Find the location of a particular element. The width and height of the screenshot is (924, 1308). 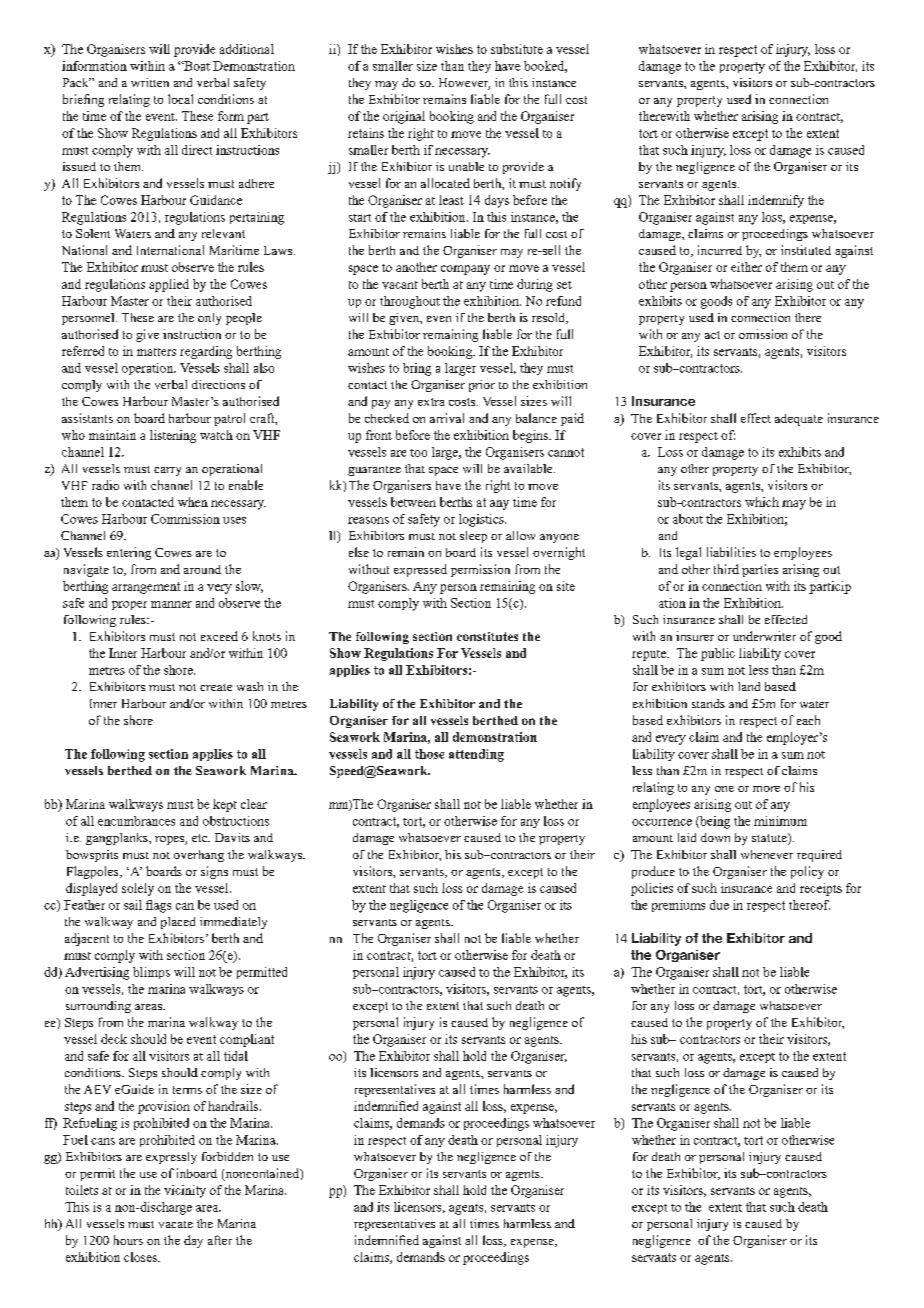

written is located at coordinates (150, 82).
